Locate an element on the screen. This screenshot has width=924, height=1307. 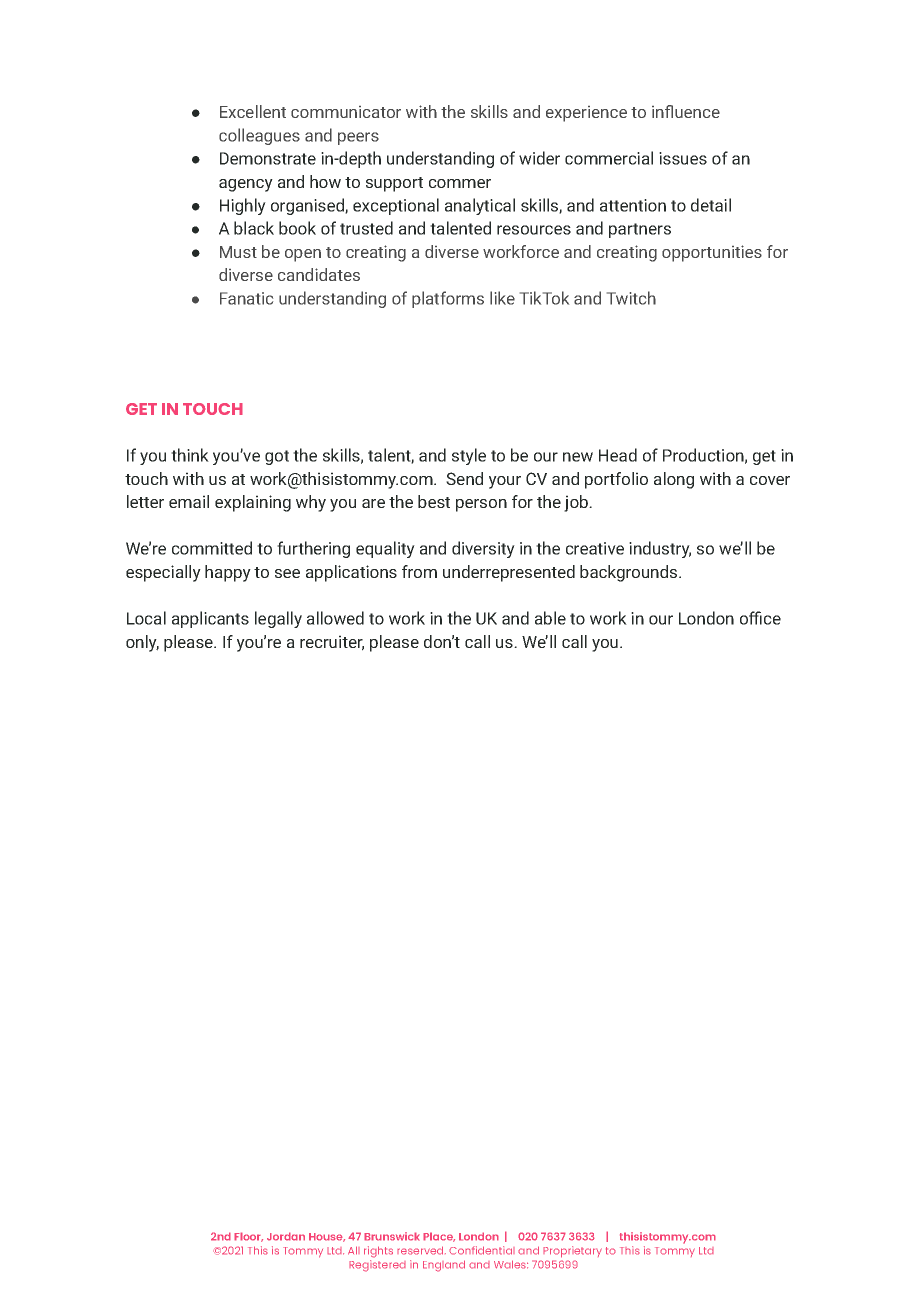
only is located at coordinates (142, 643).
